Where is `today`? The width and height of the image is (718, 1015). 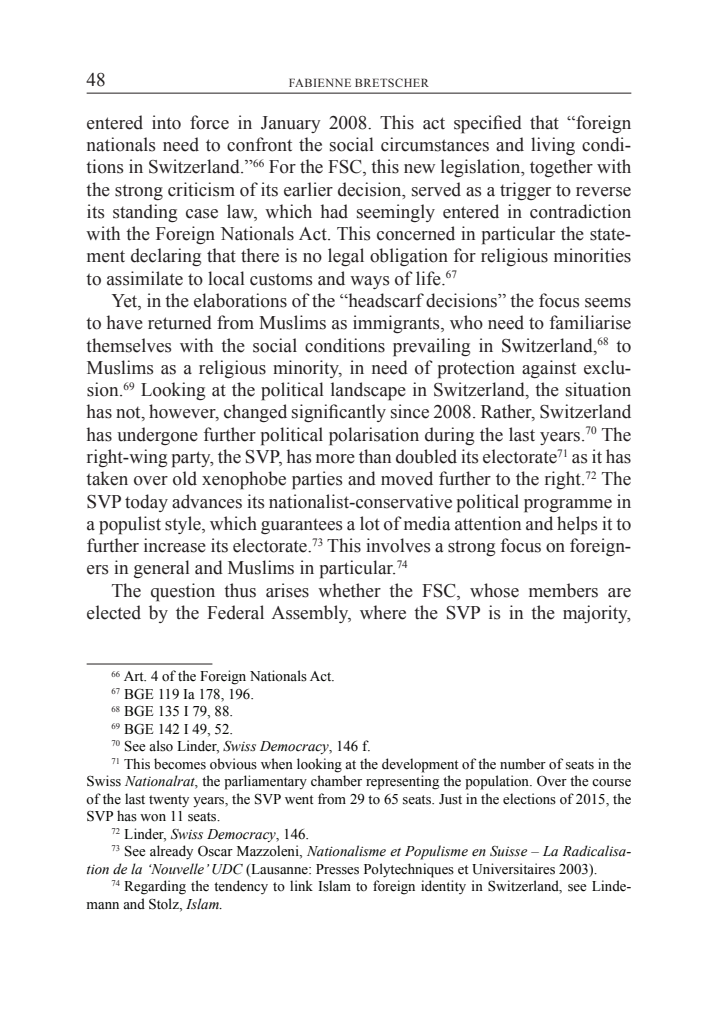 today is located at coordinates (146, 503).
